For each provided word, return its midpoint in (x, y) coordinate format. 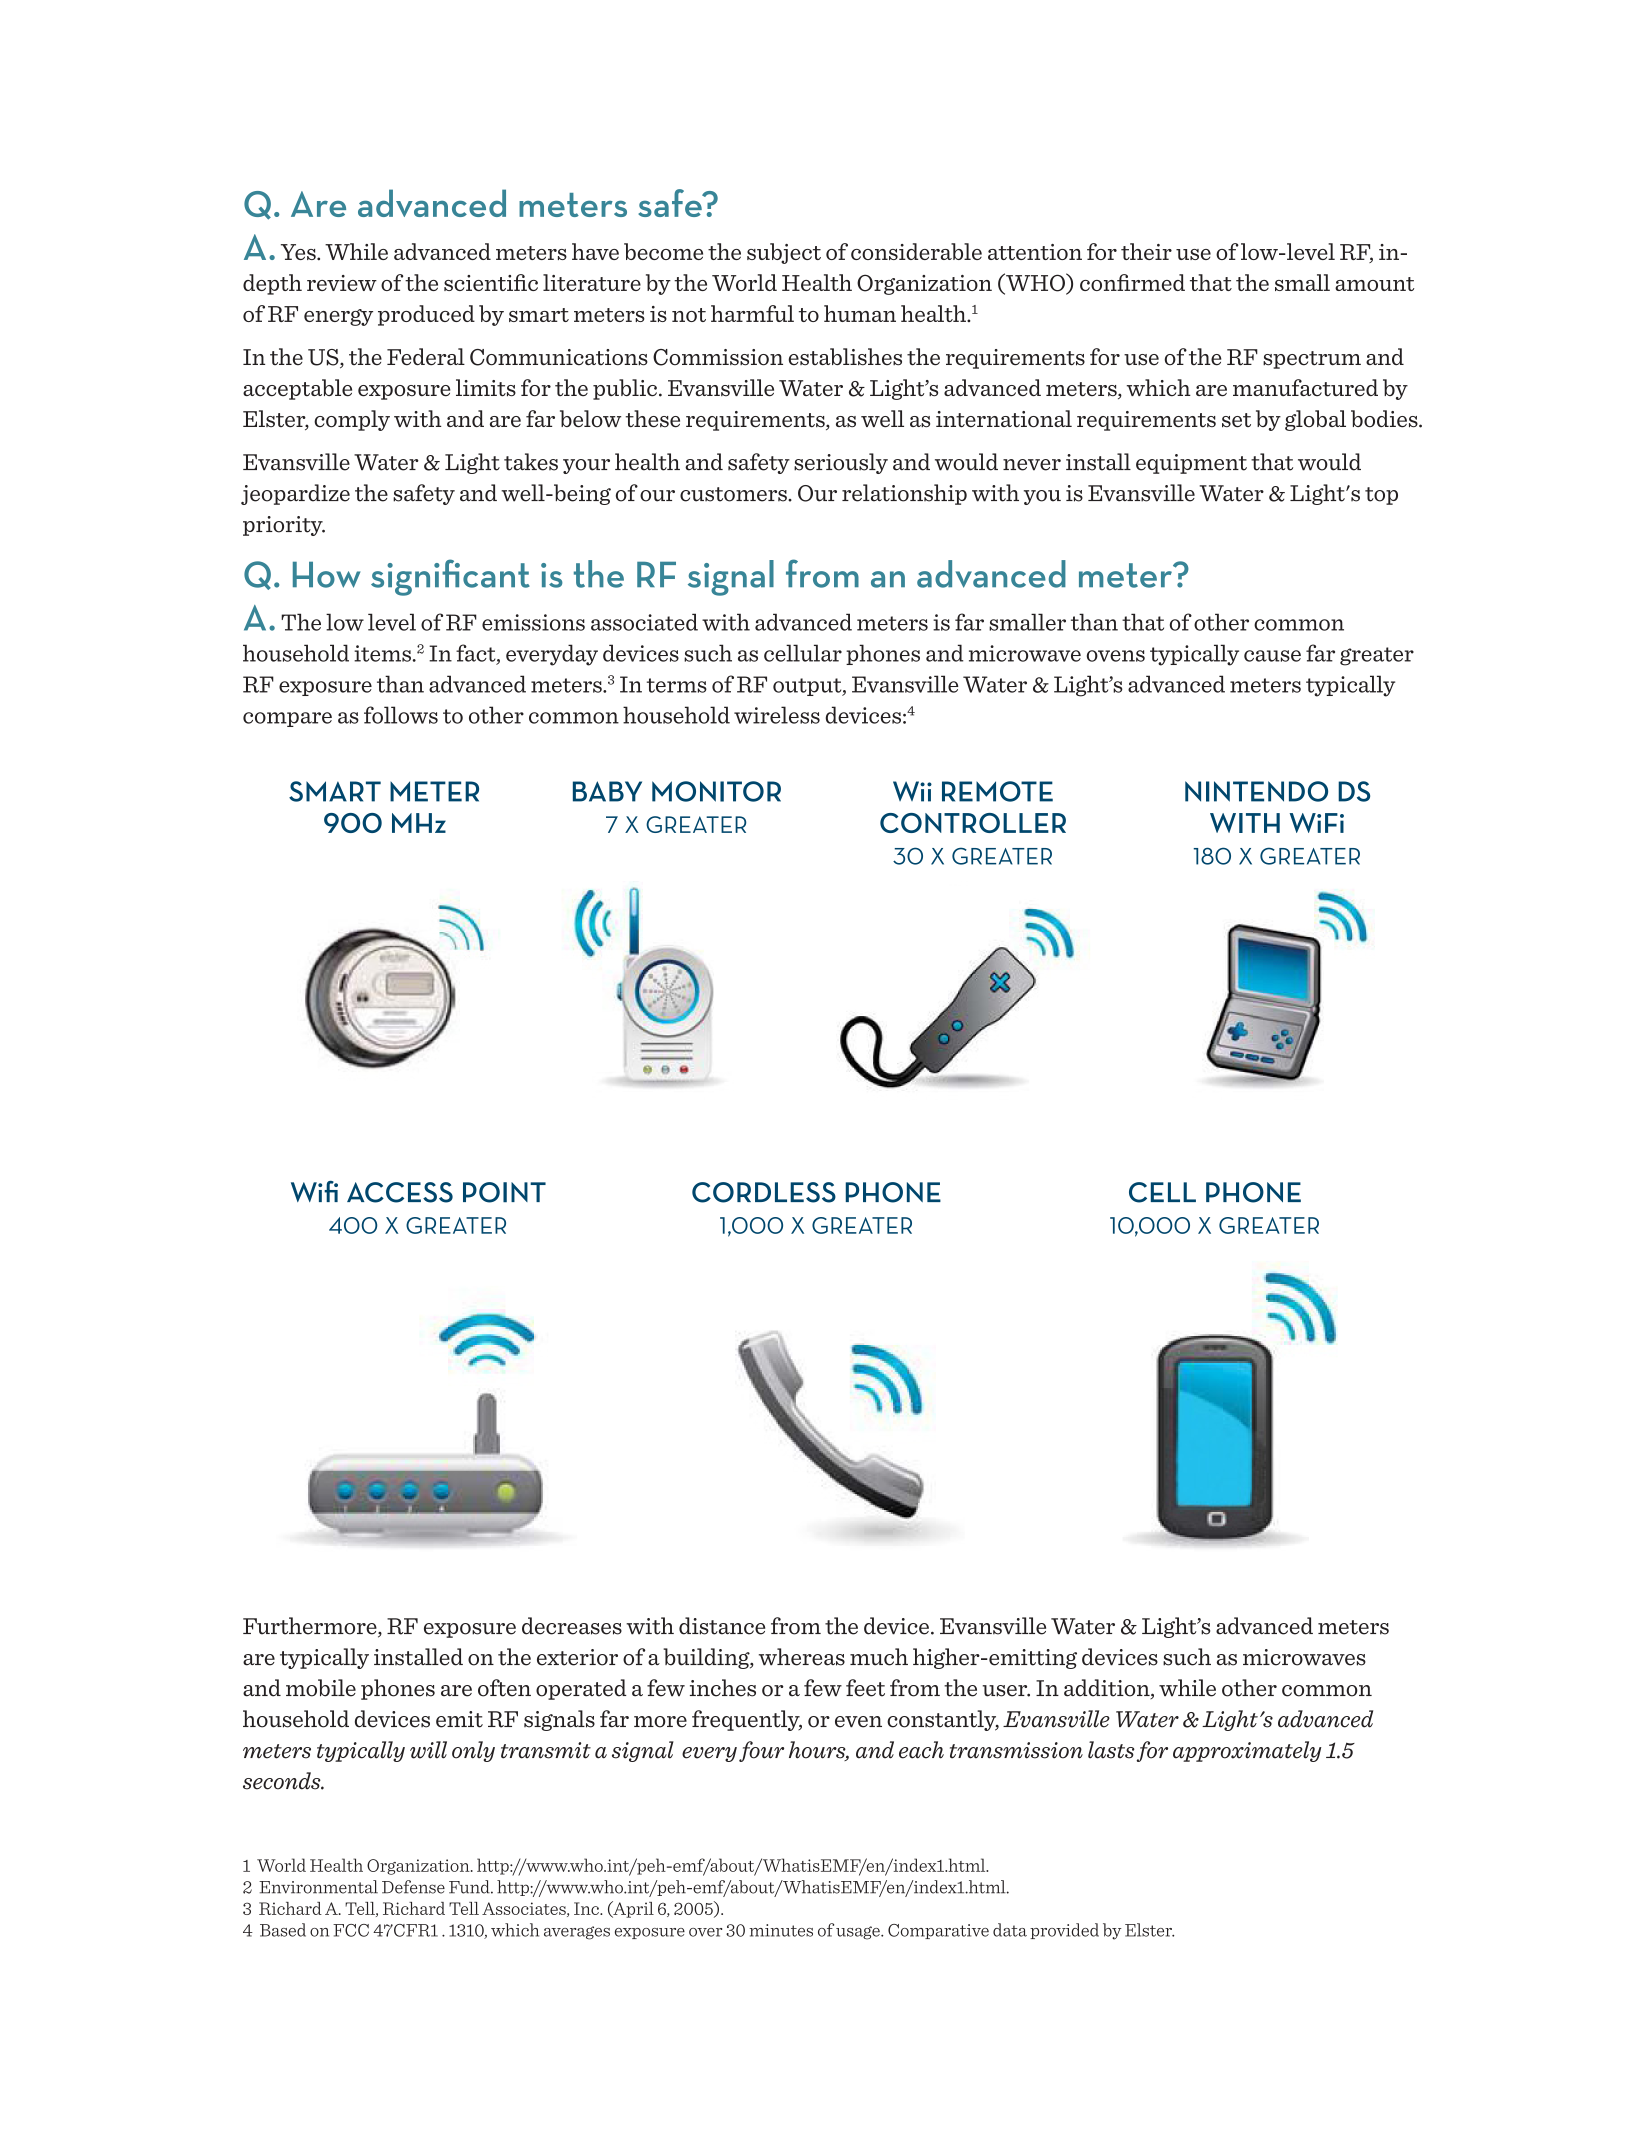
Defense (413, 1887)
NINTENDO (1256, 791)
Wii (912, 791)
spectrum (1312, 360)
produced (426, 315)
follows (401, 715)
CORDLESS (764, 1192)
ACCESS (400, 1192)
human (860, 313)
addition (1108, 1689)
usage (859, 1933)
